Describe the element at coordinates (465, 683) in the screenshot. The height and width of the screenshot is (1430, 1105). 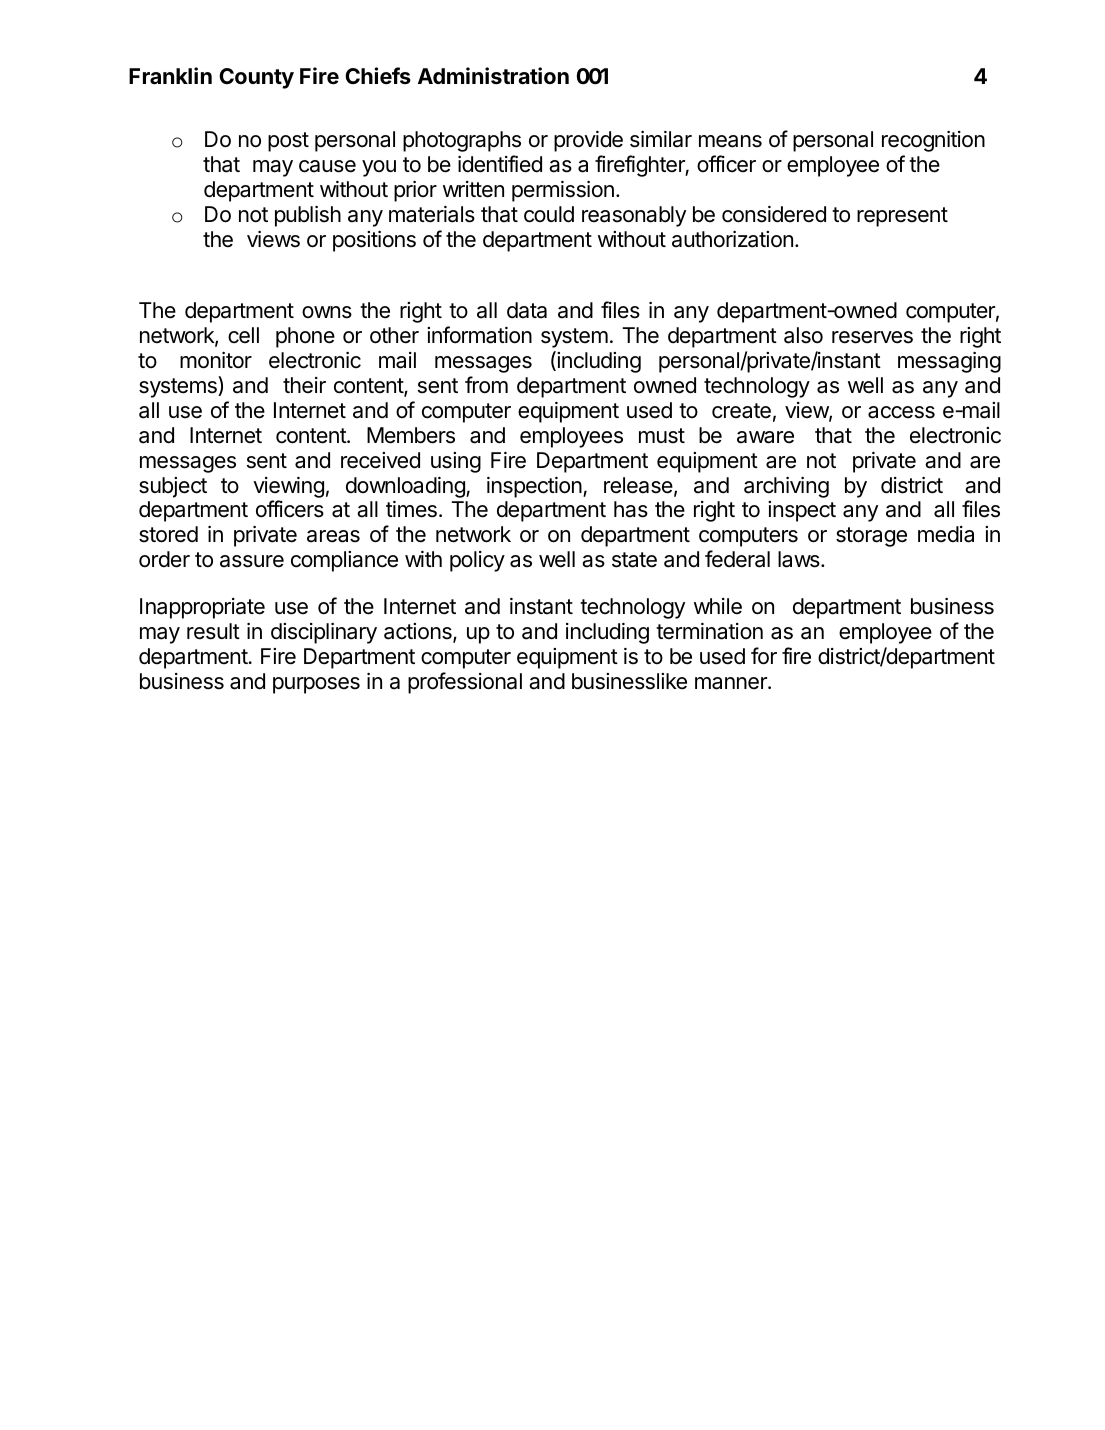
I see `professional` at that location.
